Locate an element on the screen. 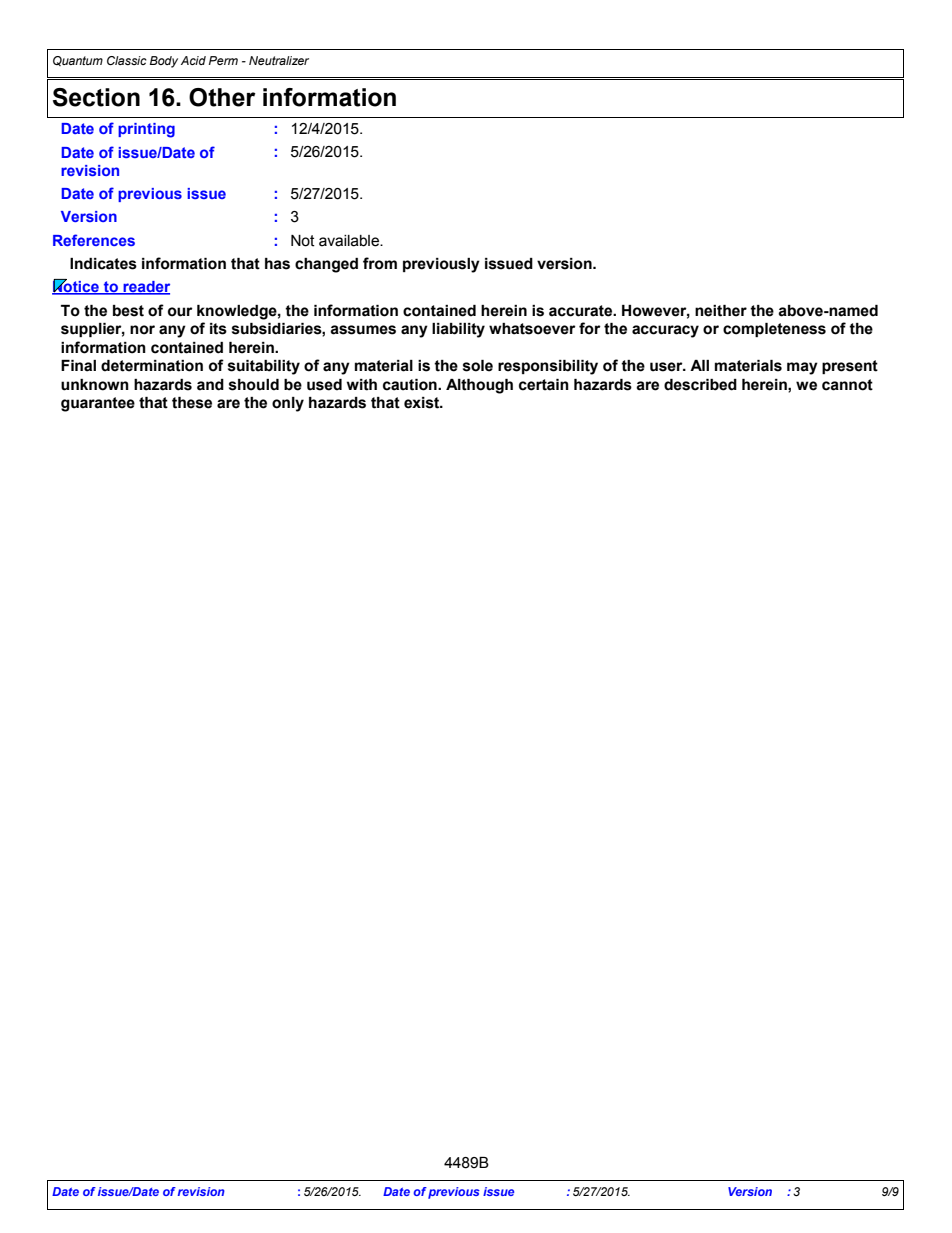 The image size is (952, 1233). available is located at coordinates (350, 241).
